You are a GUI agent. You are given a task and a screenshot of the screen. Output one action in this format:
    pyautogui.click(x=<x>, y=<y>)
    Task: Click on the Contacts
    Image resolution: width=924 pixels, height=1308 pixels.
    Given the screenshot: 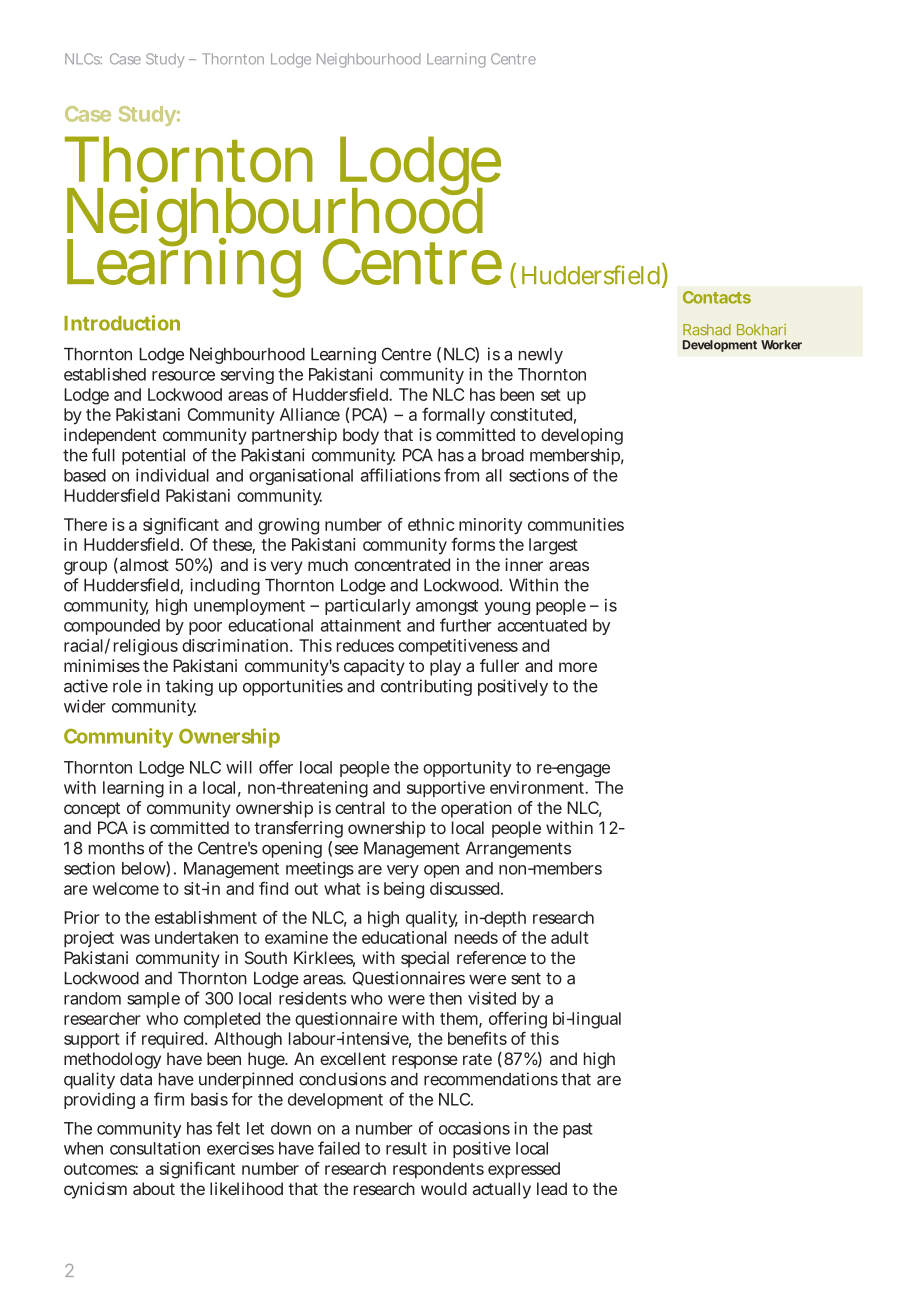 What is the action you would take?
    pyautogui.click(x=717, y=297)
